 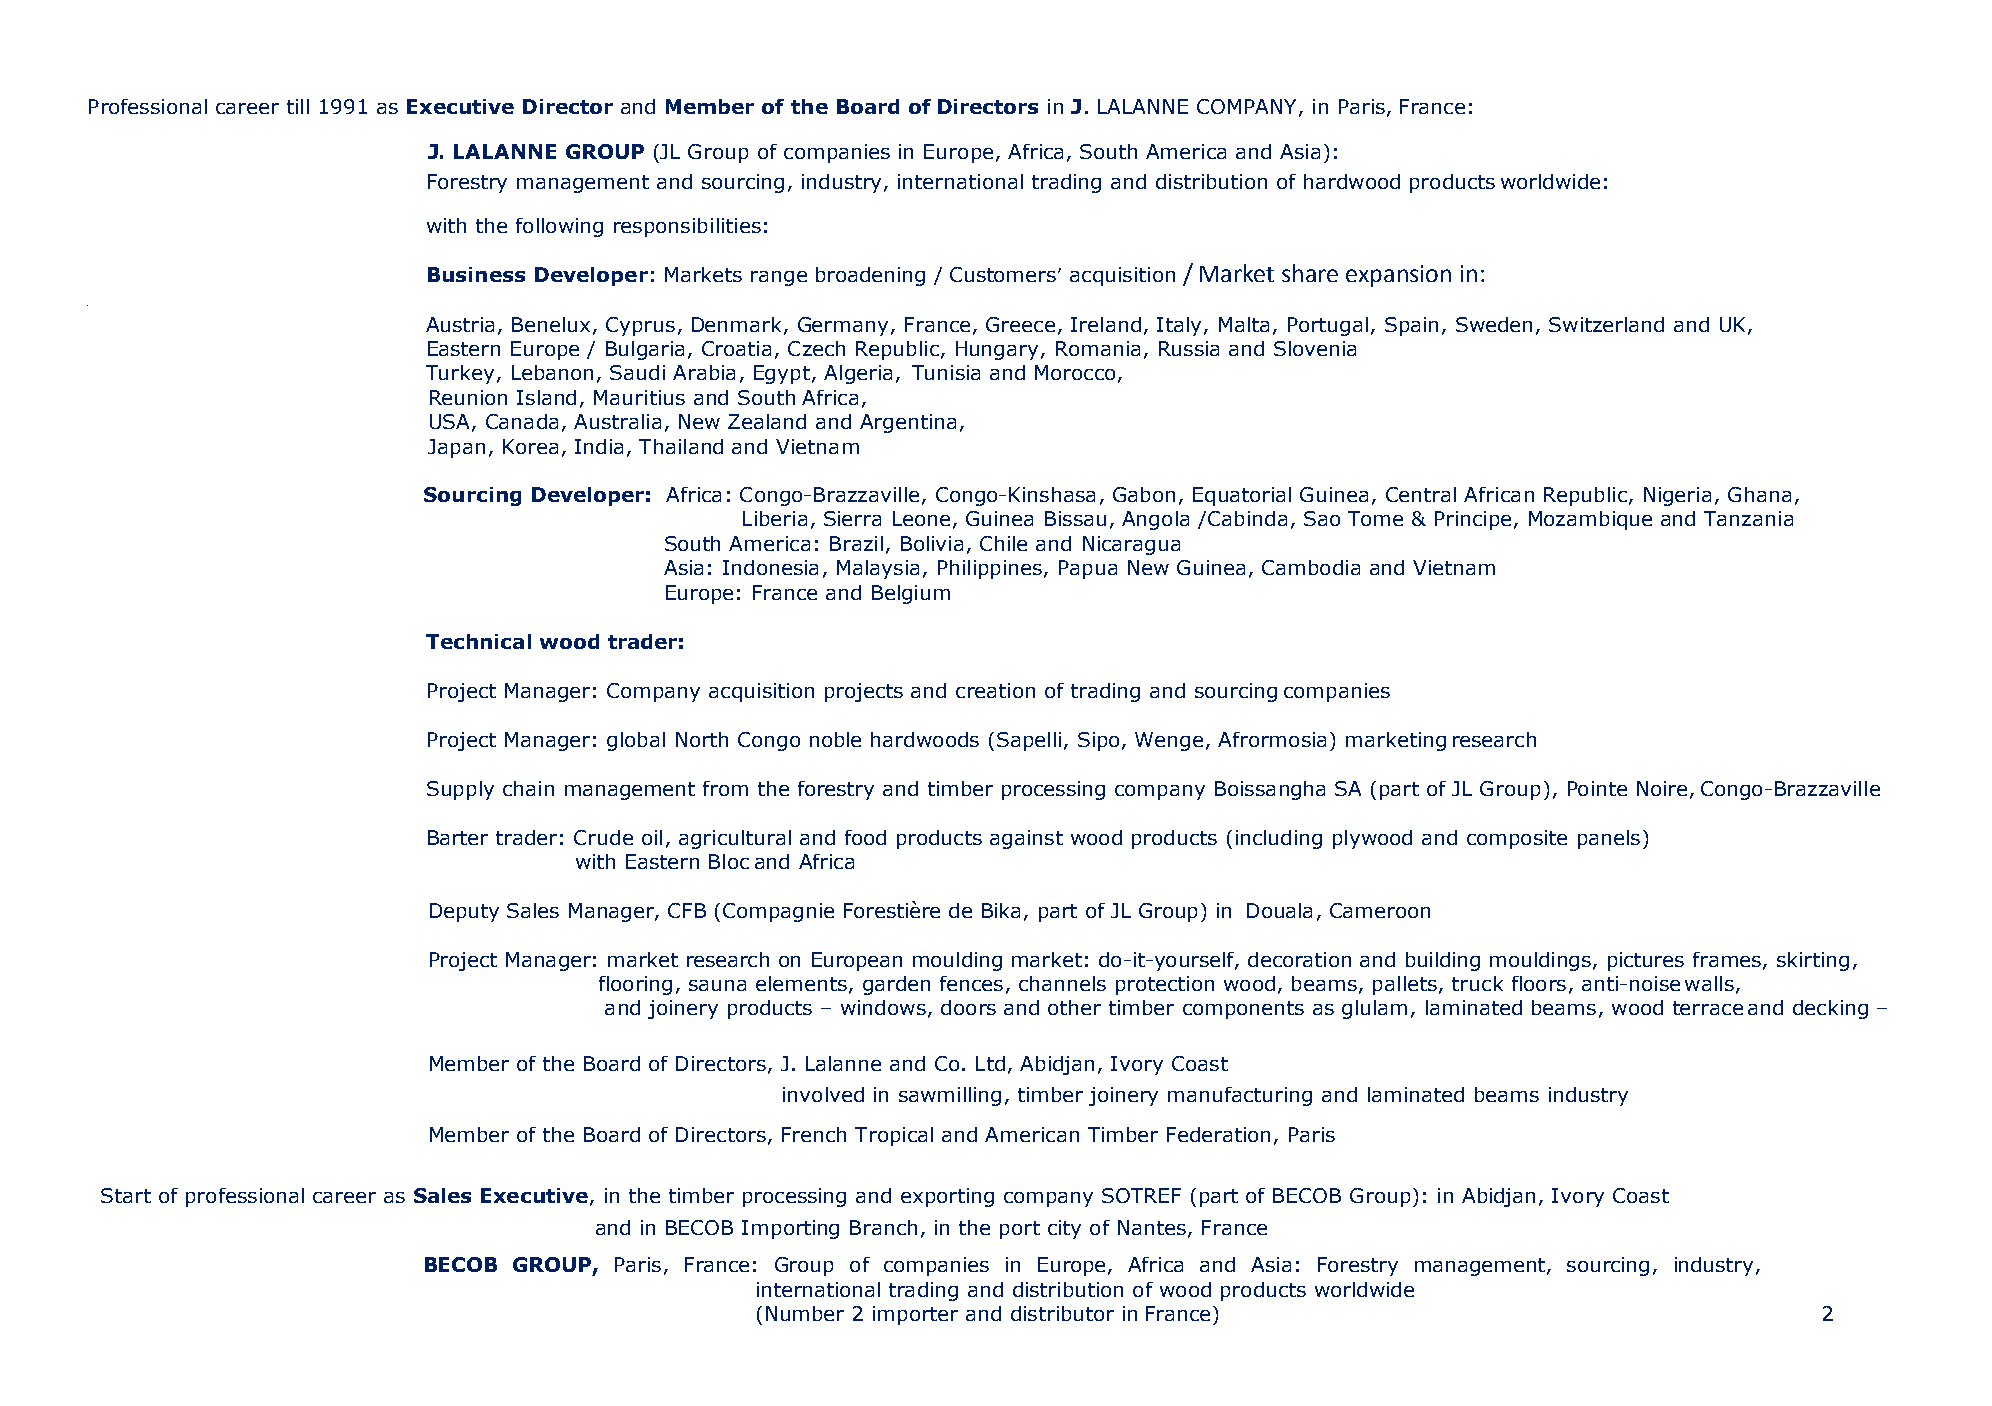 What do you see at coordinates (971, 983) in the image?
I see `fences` at bounding box center [971, 983].
